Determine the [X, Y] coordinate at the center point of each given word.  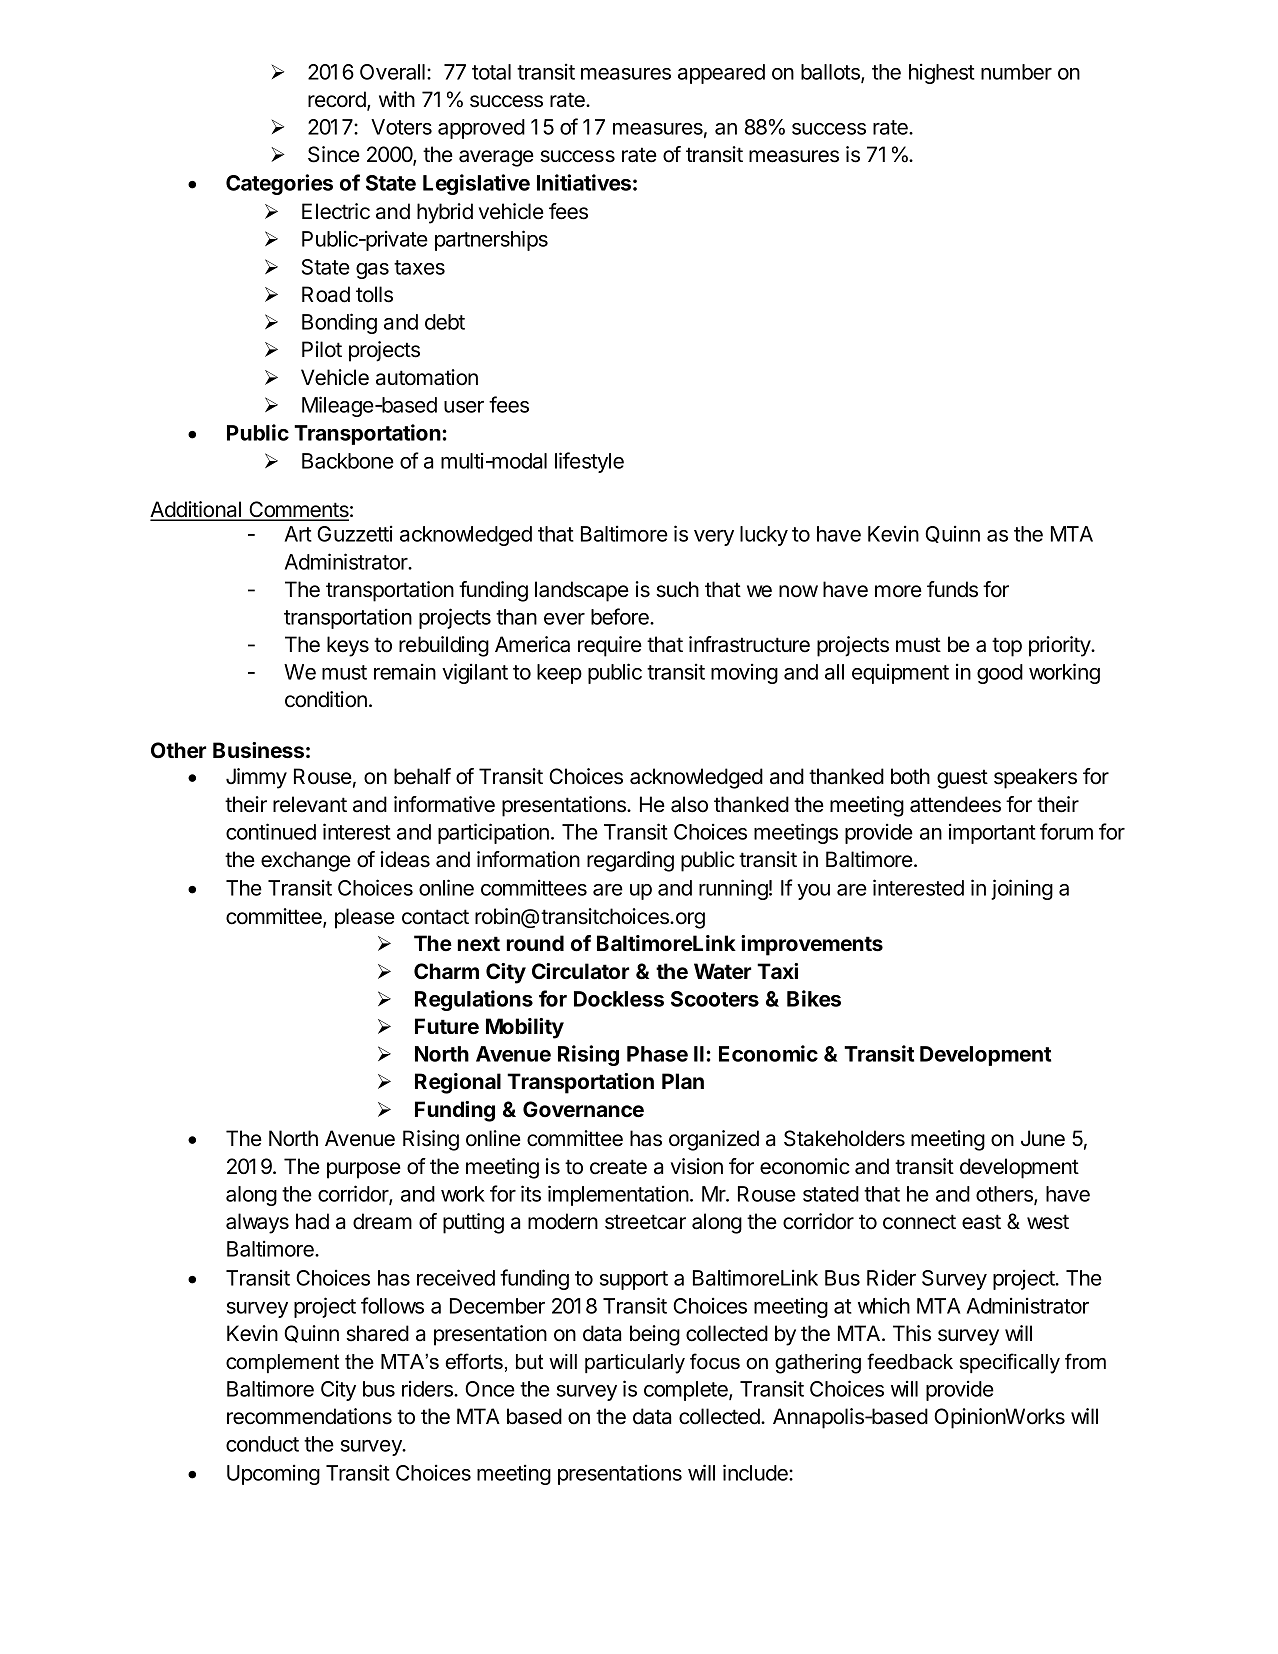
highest [942, 73]
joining [1022, 889]
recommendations [309, 1416]
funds [952, 589]
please [365, 918]
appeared [721, 74]
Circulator [580, 971]
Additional [196, 510]
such [677, 589]
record [338, 100]
